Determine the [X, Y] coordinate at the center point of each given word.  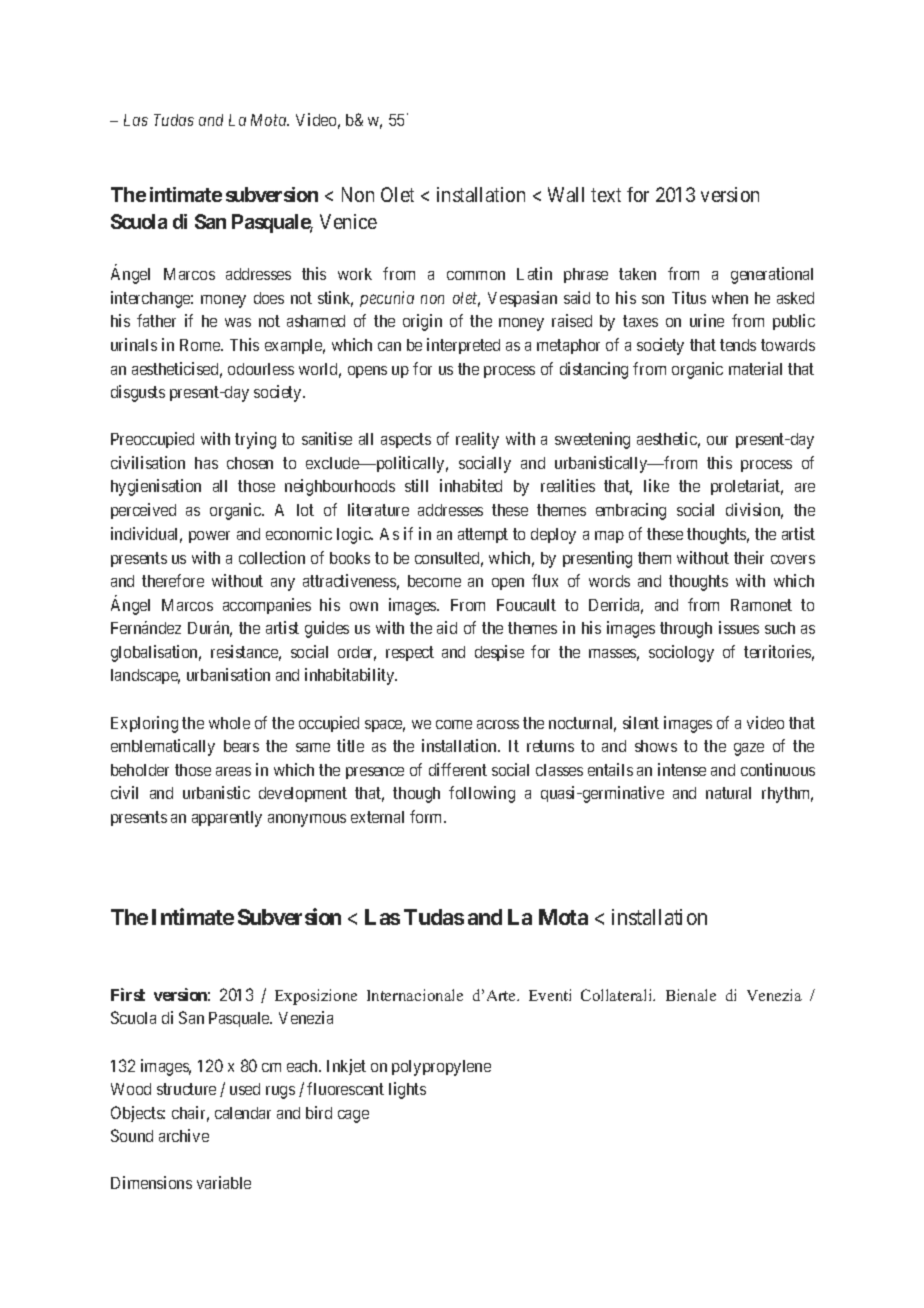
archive [184, 1135]
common [476, 275]
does [269, 298]
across [498, 724]
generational [772, 275]
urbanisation [228, 674]
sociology [681, 653]
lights [407, 1090]
